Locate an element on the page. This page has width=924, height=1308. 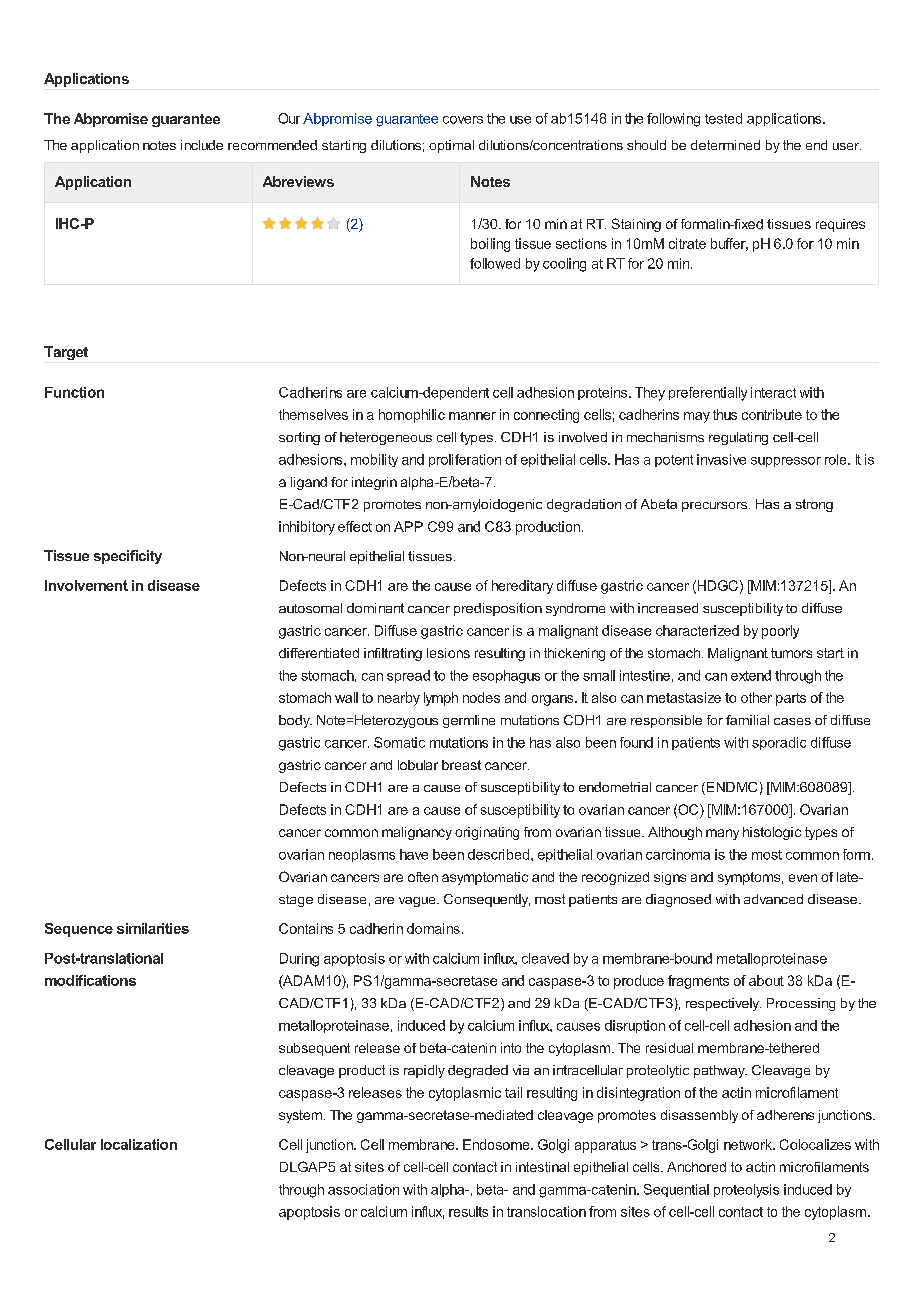
results is located at coordinates (468, 1211).
